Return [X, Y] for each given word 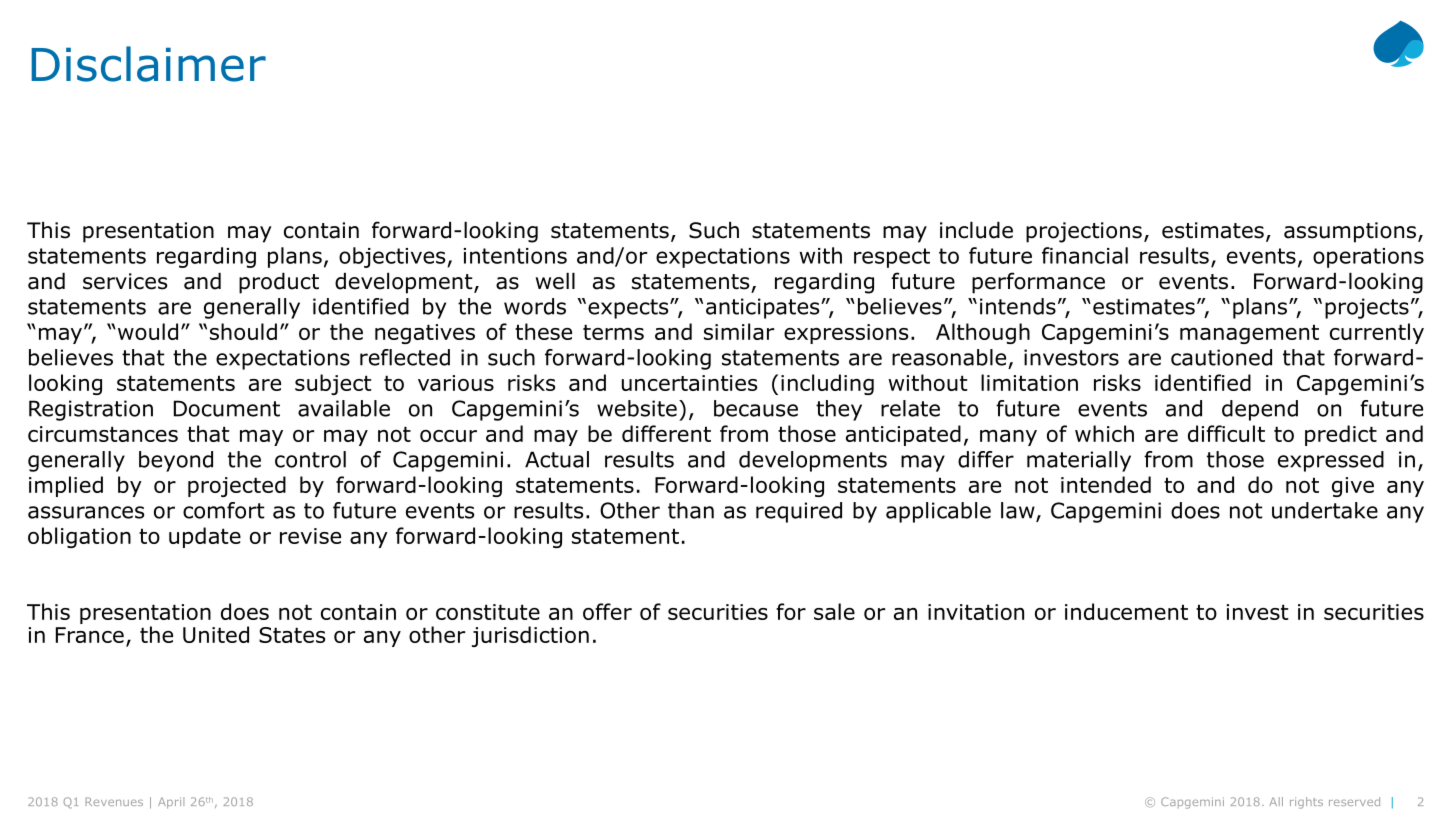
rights [1306, 803]
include [976, 230]
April [171, 803]
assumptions [1351, 232]
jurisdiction [530, 636]
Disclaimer [148, 64]
